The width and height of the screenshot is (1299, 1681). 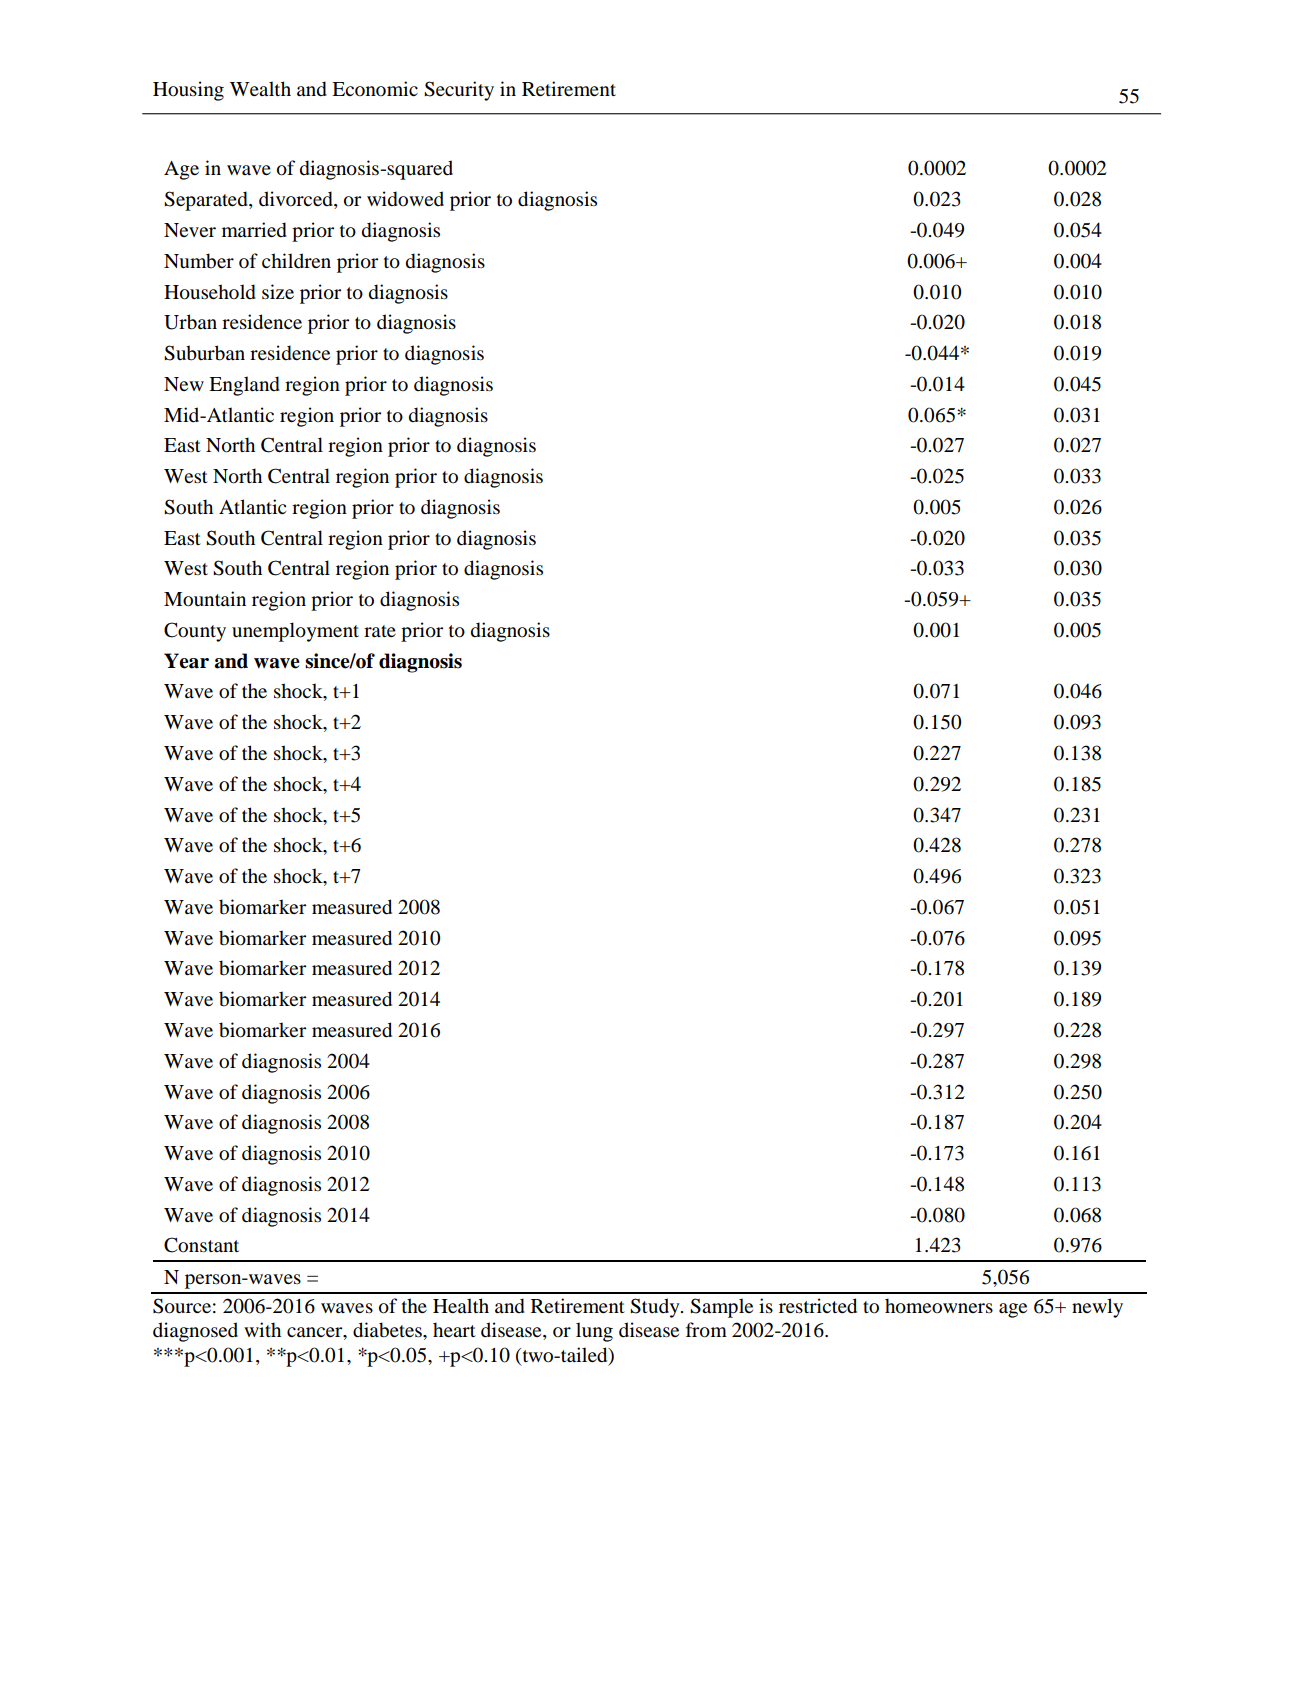 I want to click on homeowners, so click(x=939, y=1306).
